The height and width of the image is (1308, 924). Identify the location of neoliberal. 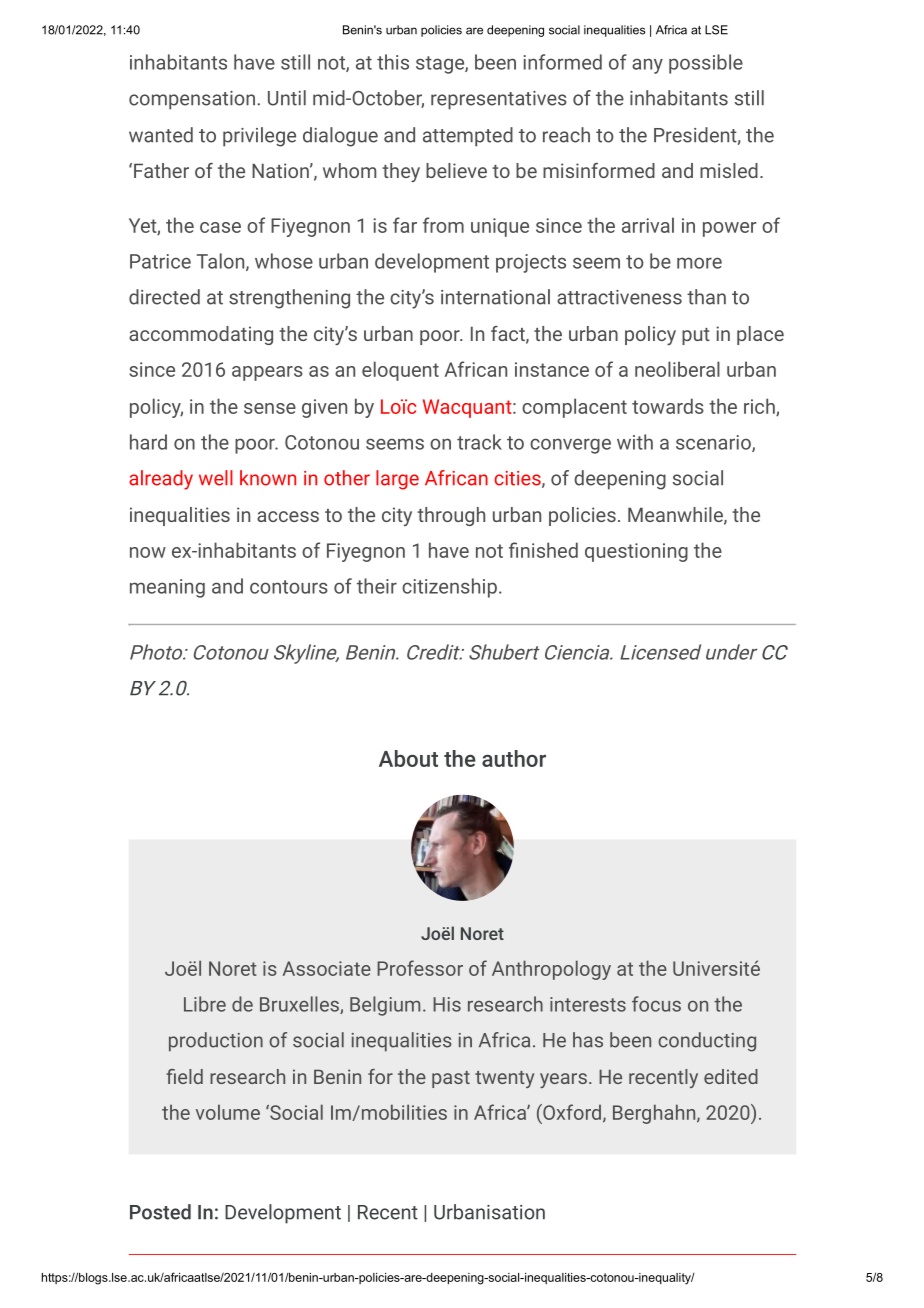
(677, 369).
